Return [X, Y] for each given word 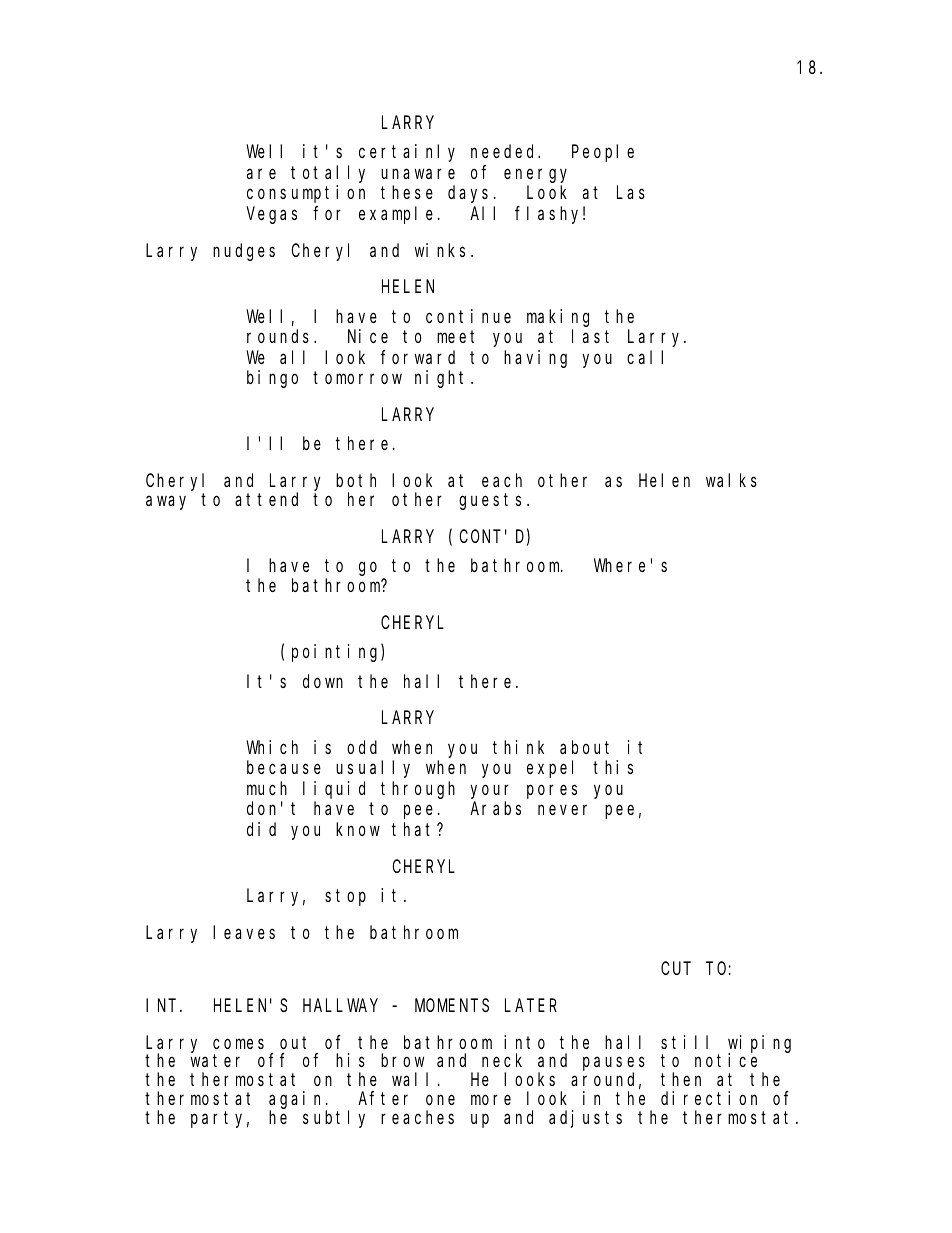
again [298, 1101]
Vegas [272, 215]
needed [505, 151]
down [323, 681]
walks [731, 480]
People [603, 153]
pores [552, 791]
